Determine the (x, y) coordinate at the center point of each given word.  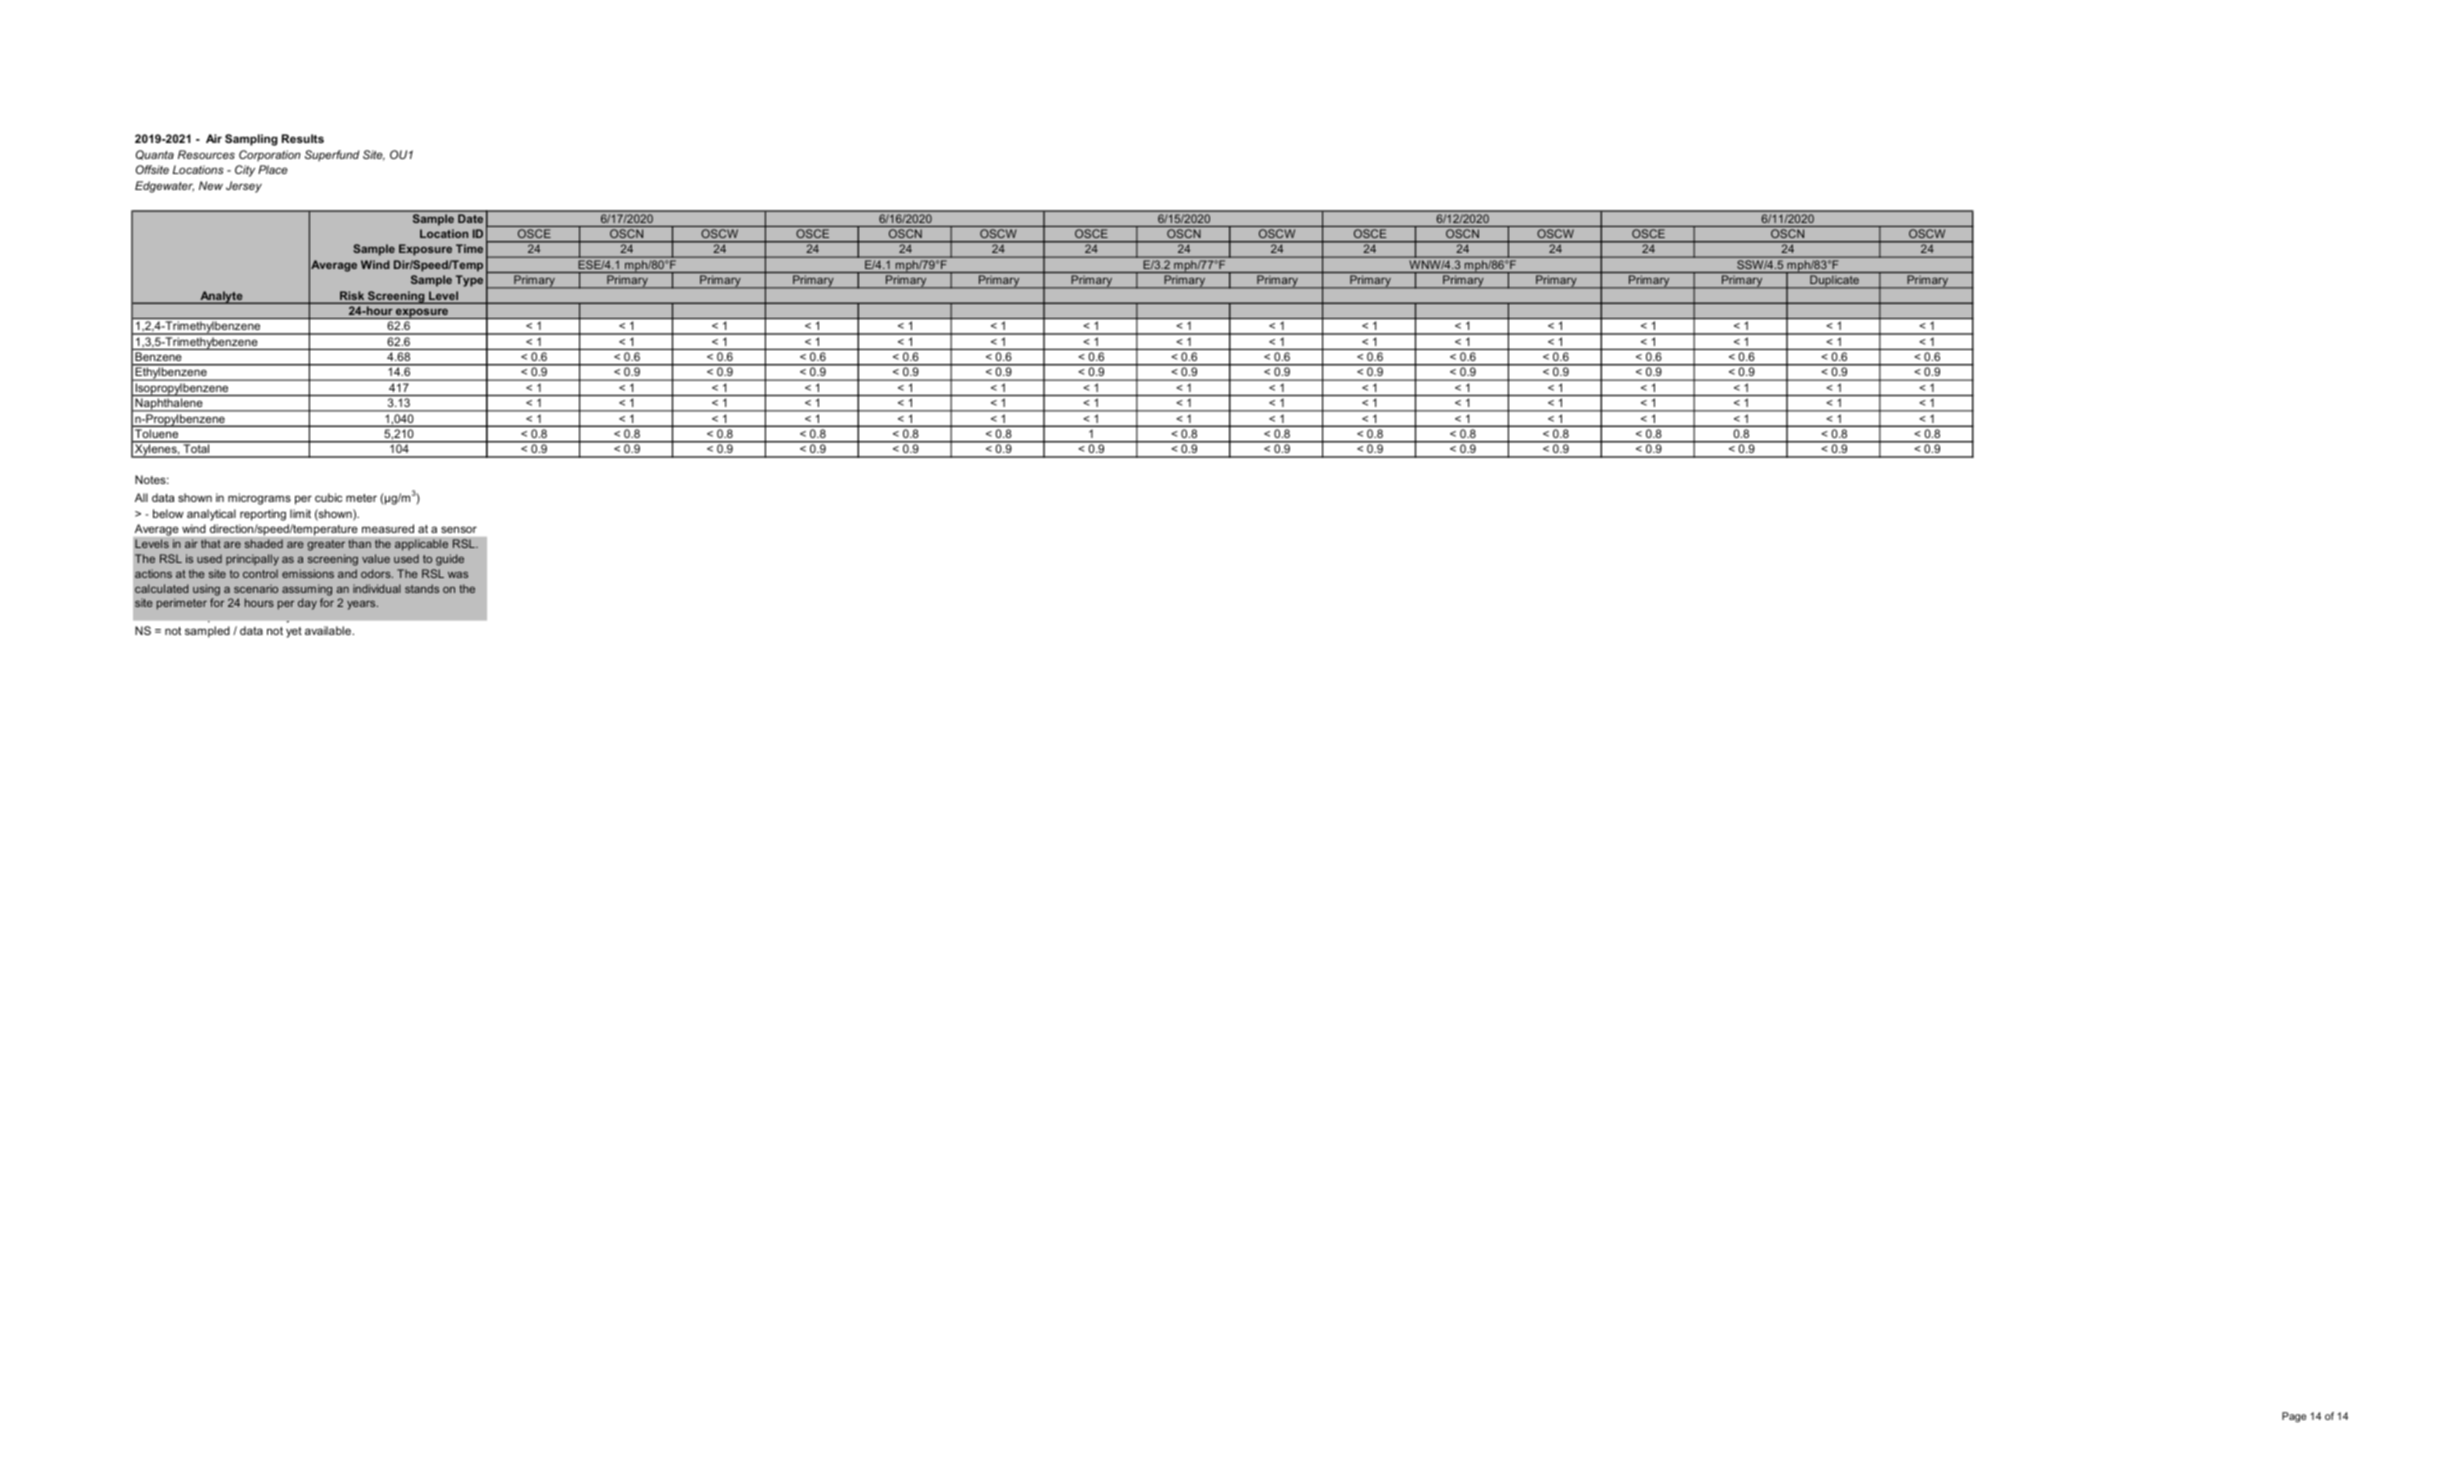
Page (2294, 1417)
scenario (256, 588)
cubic (328, 497)
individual (377, 588)
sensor (459, 529)
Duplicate (1834, 282)
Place (273, 169)
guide (450, 560)
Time (469, 248)
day (307, 604)
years (362, 605)
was (458, 574)
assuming (307, 590)
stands (422, 588)
